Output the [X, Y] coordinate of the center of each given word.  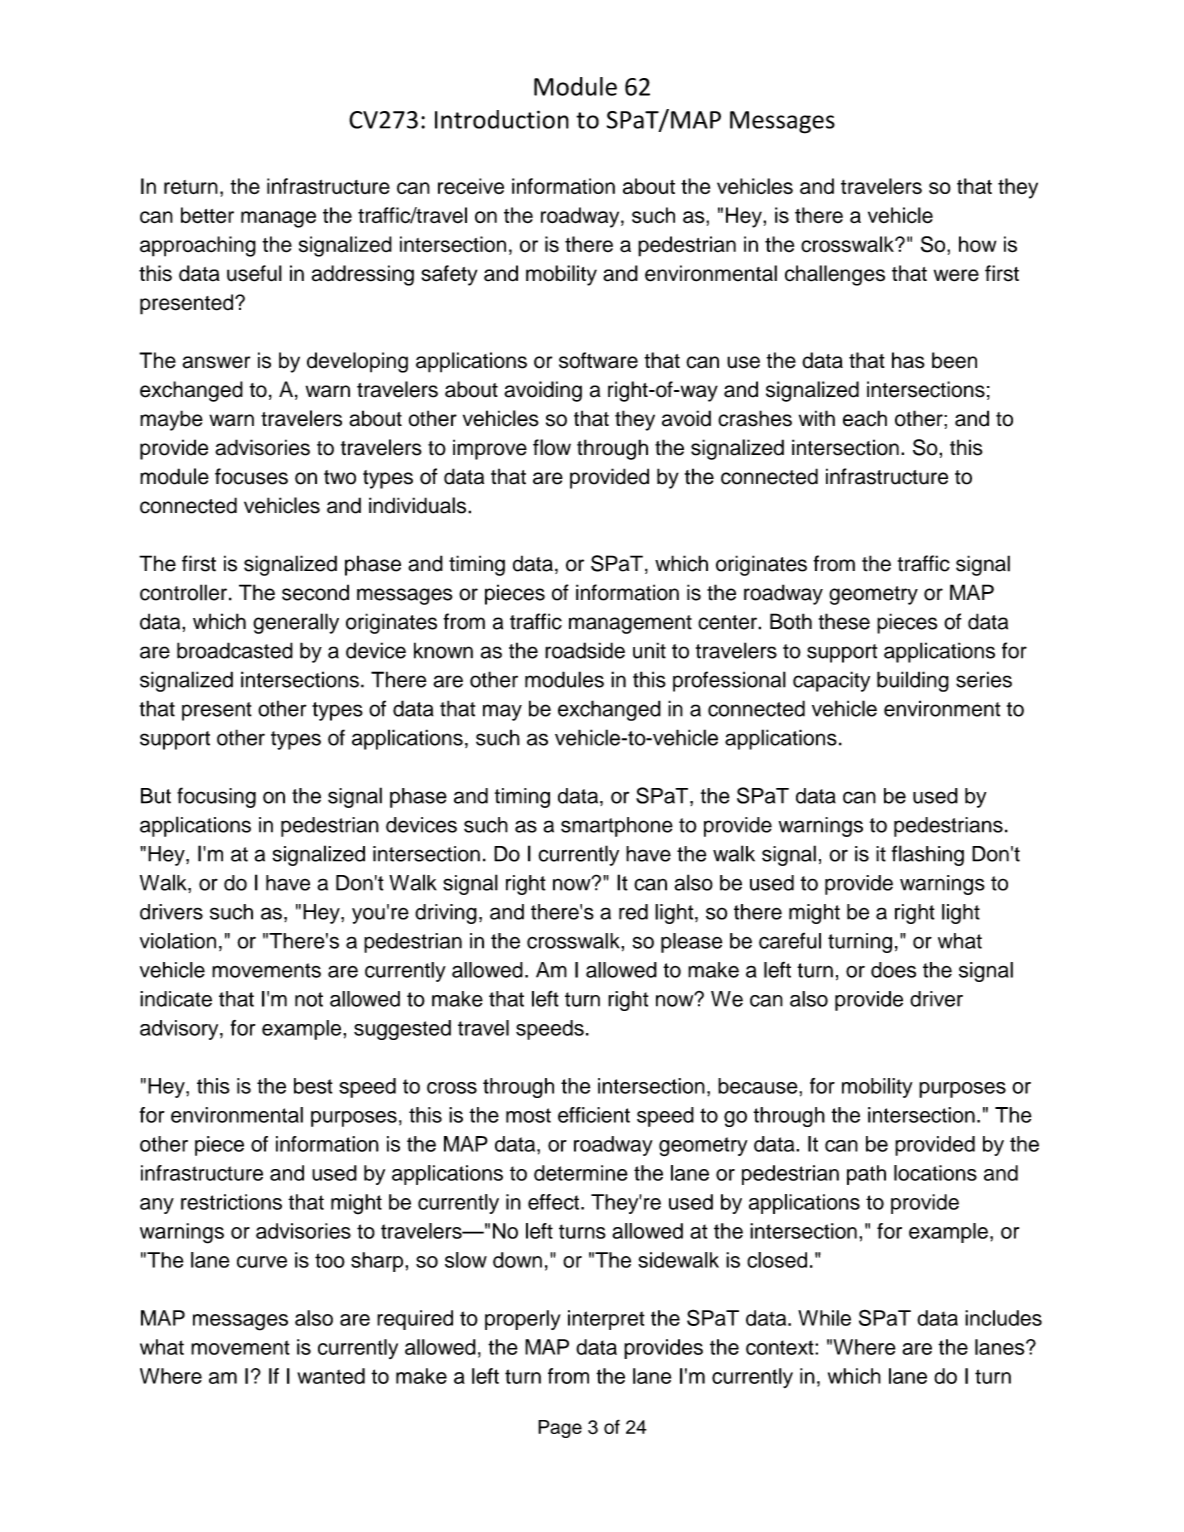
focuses [251, 476]
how [977, 244]
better [207, 215]
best [313, 1086]
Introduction [502, 119]
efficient [594, 1115]
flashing [928, 855]
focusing [216, 797]
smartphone [617, 827]
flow [552, 447]
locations [935, 1173]
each [865, 418]
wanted [331, 1376]
